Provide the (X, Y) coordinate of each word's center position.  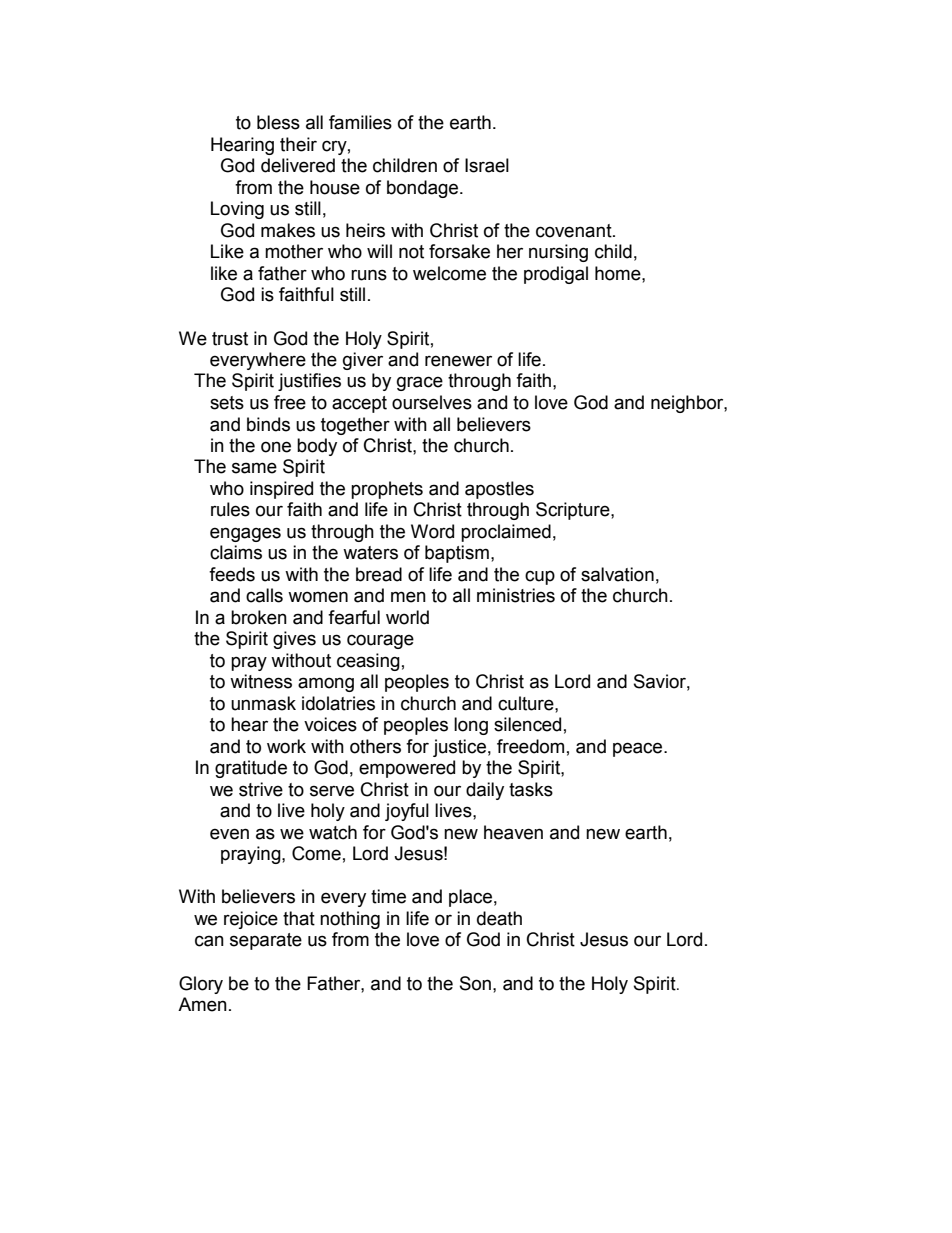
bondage (422, 189)
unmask (263, 703)
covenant (575, 231)
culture (527, 703)
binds (268, 424)
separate (266, 941)
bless (278, 122)
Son (475, 983)
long (471, 726)
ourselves (432, 402)
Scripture (574, 511)
